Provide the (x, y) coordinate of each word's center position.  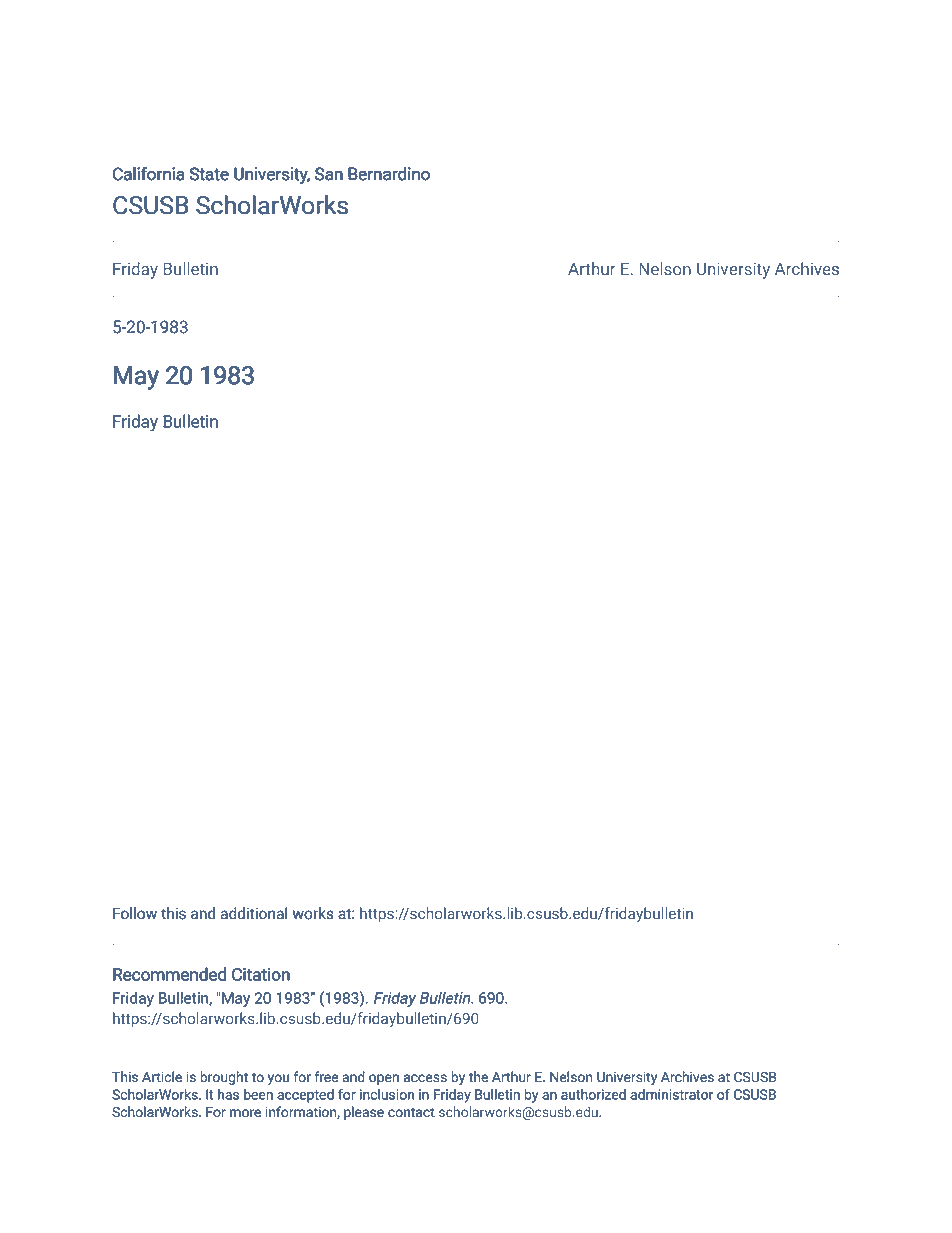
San (329, 174)
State (209, 174)
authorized (593, 1094)
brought (224, 1078)
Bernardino (389, 174)
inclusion (387, 1094)
